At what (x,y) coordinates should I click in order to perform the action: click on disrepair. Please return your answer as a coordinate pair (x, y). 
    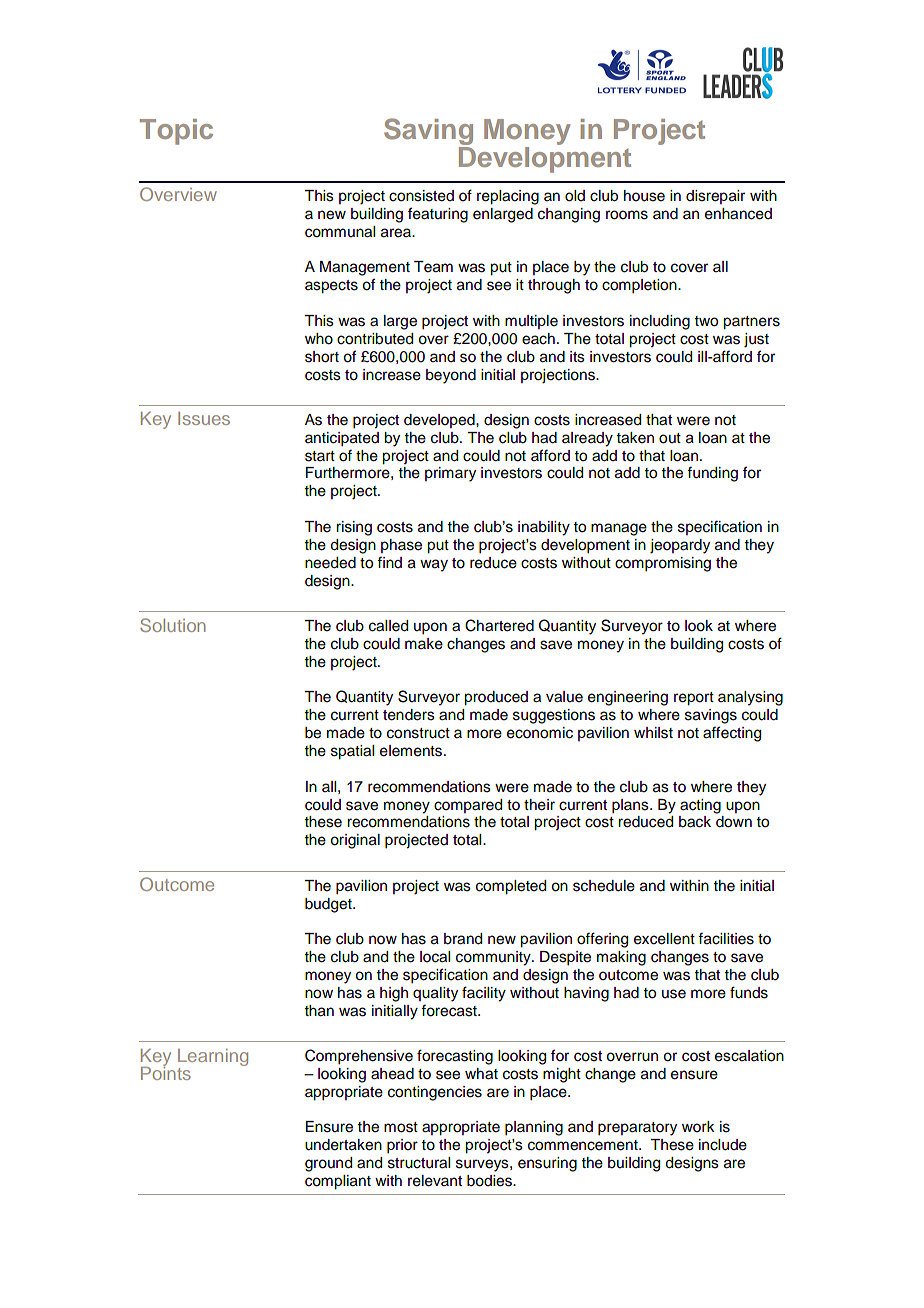
    Looking at the image, I should click on (715, 197).
